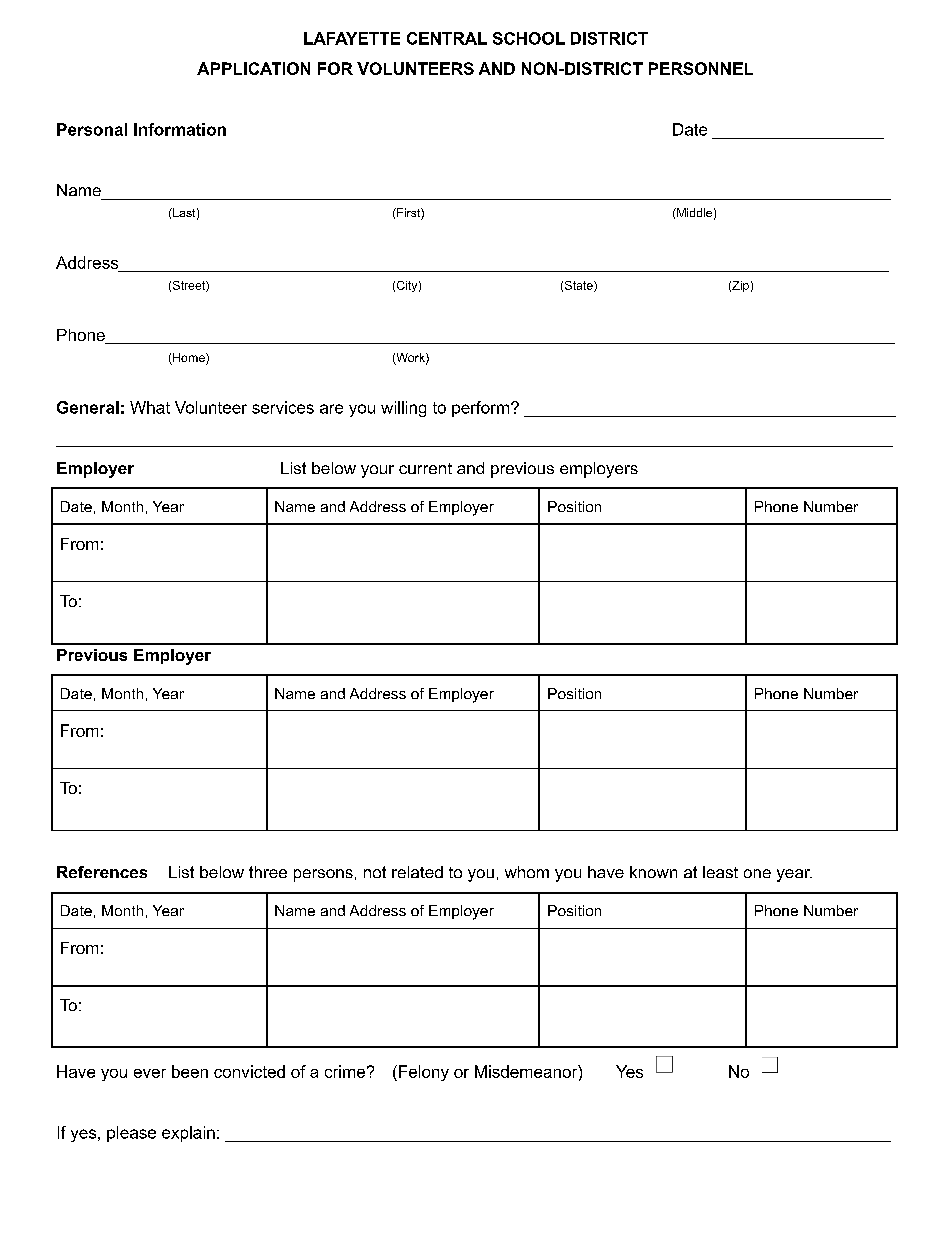 This screenshot has width=952, height=1233. I want to click on References, so click(102, 872).
